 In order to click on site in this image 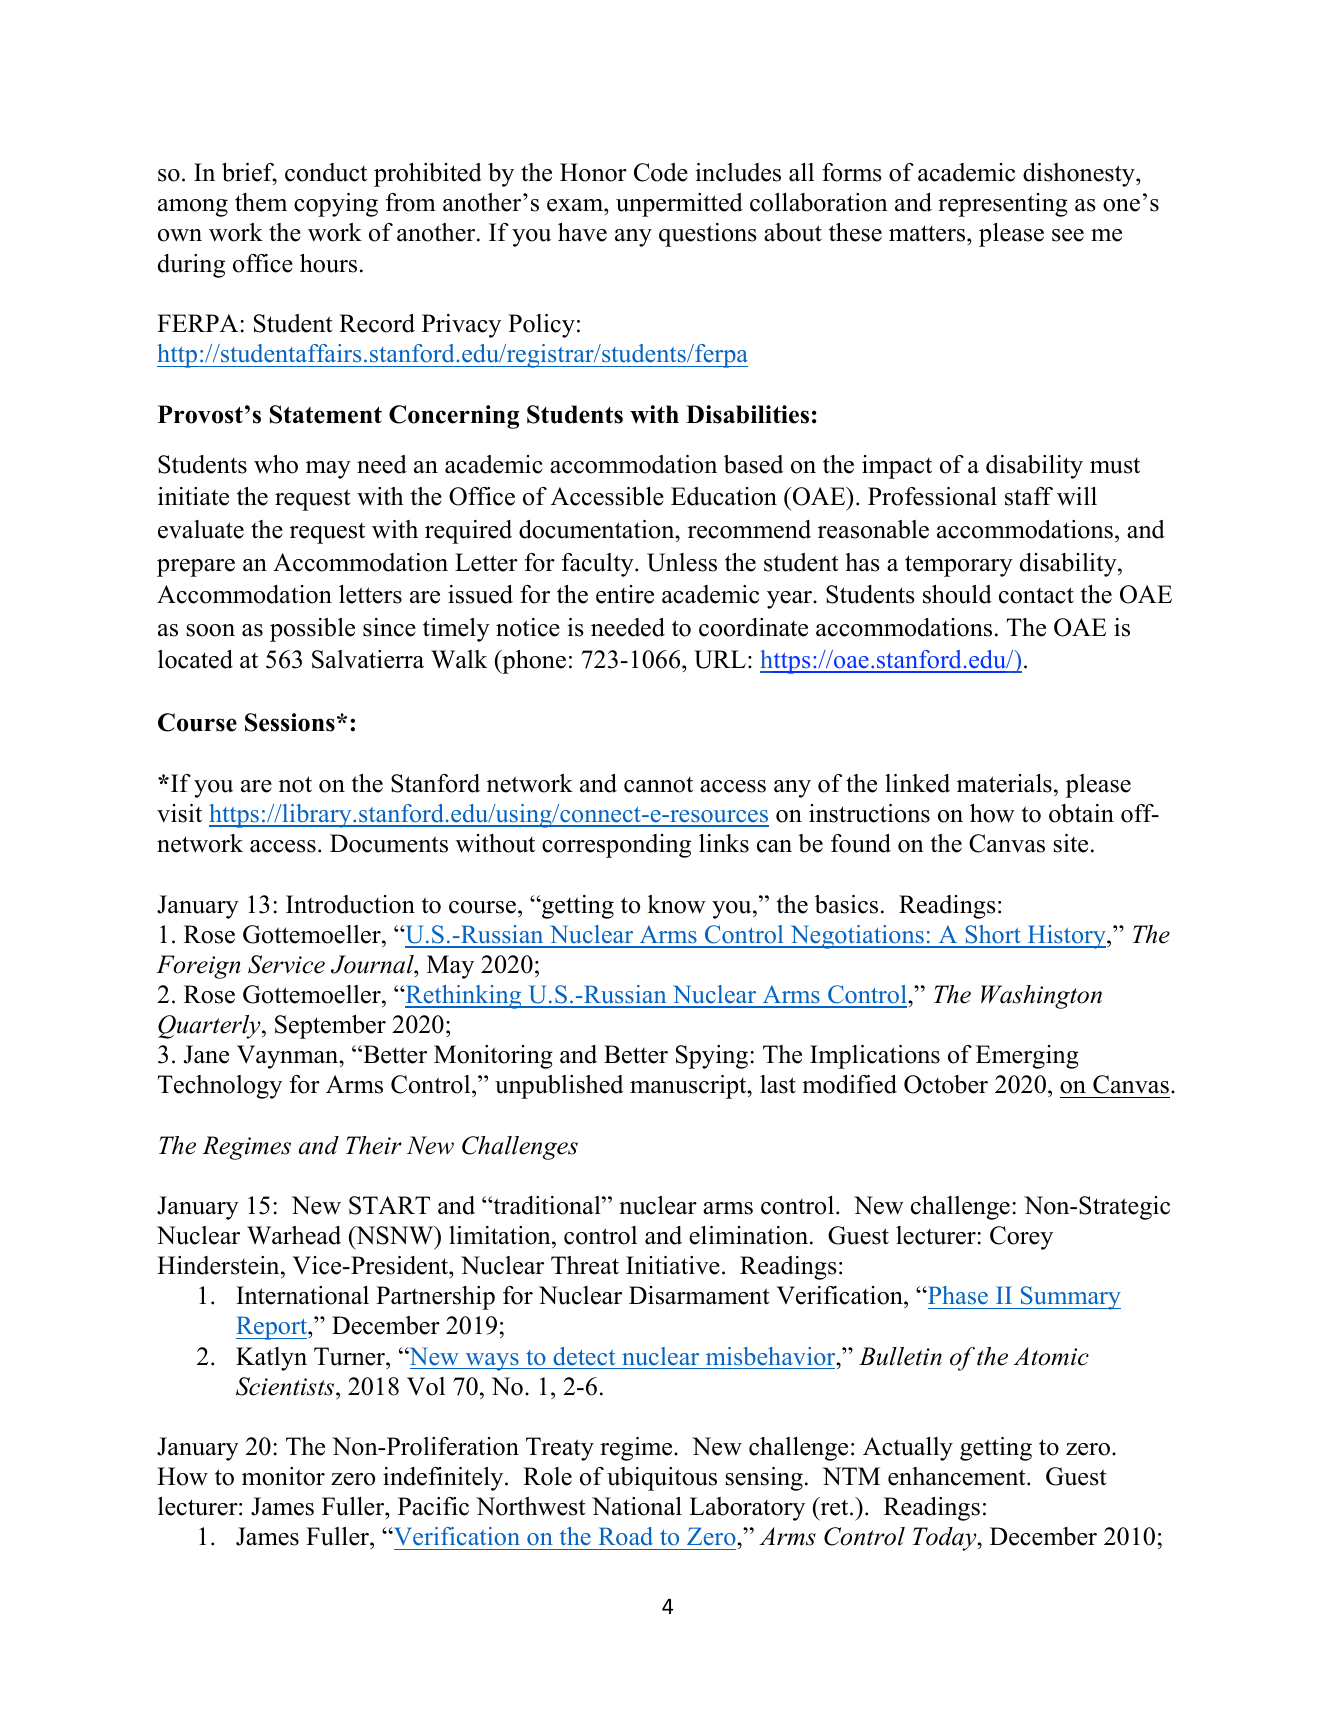, I will do `click(1071, 843)`.
